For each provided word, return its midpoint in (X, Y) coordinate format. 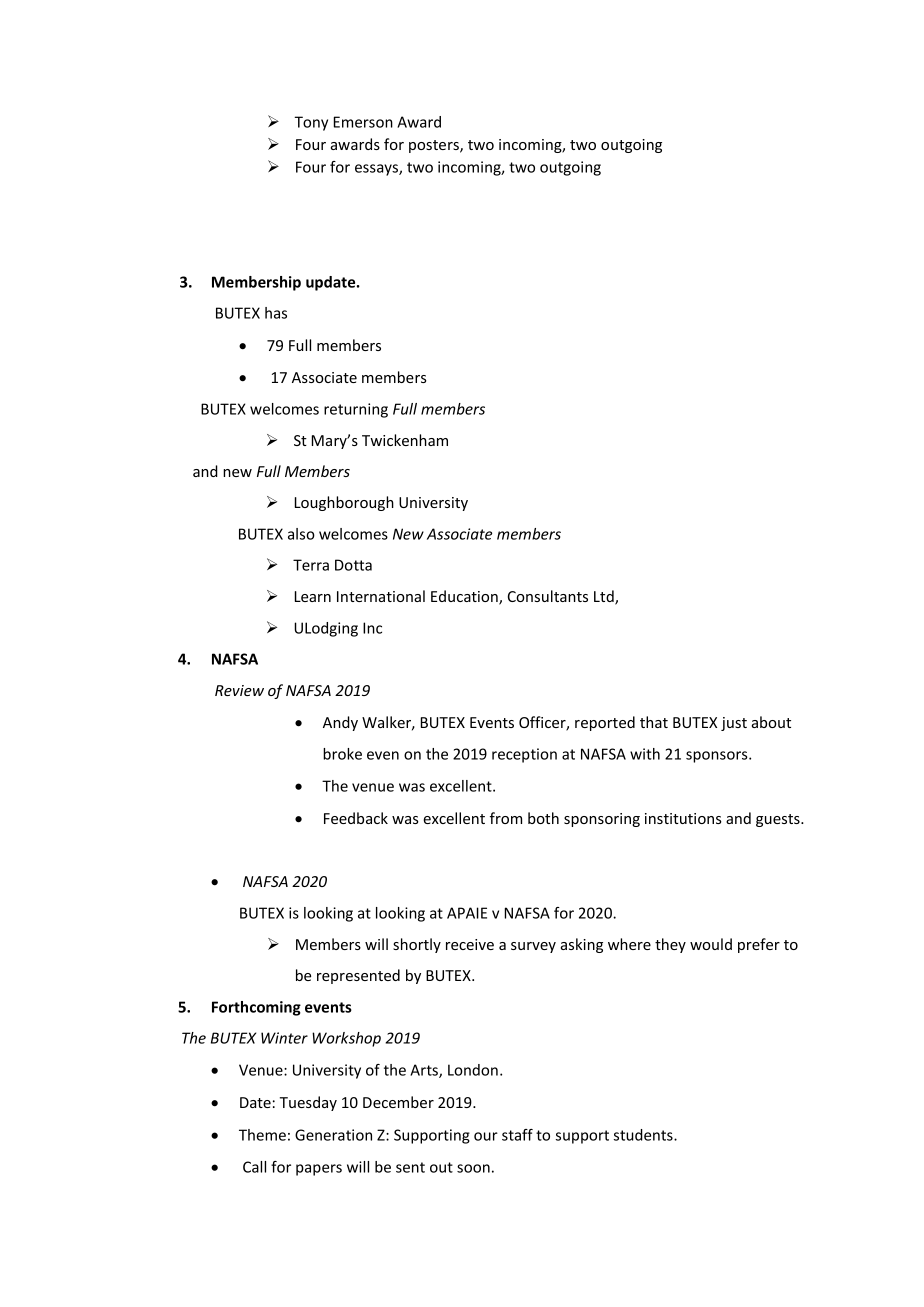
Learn (313, 596)
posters (435, 146)
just (734, 724)
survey (533, 947)
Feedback (356, 818)
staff (517, 1135)
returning (356, 410)
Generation (333, 1135)
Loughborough (344, 503)
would (711, 944)
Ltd (605, 597)
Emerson (363, 122)
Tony (311, 123)
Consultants (548, 596)
